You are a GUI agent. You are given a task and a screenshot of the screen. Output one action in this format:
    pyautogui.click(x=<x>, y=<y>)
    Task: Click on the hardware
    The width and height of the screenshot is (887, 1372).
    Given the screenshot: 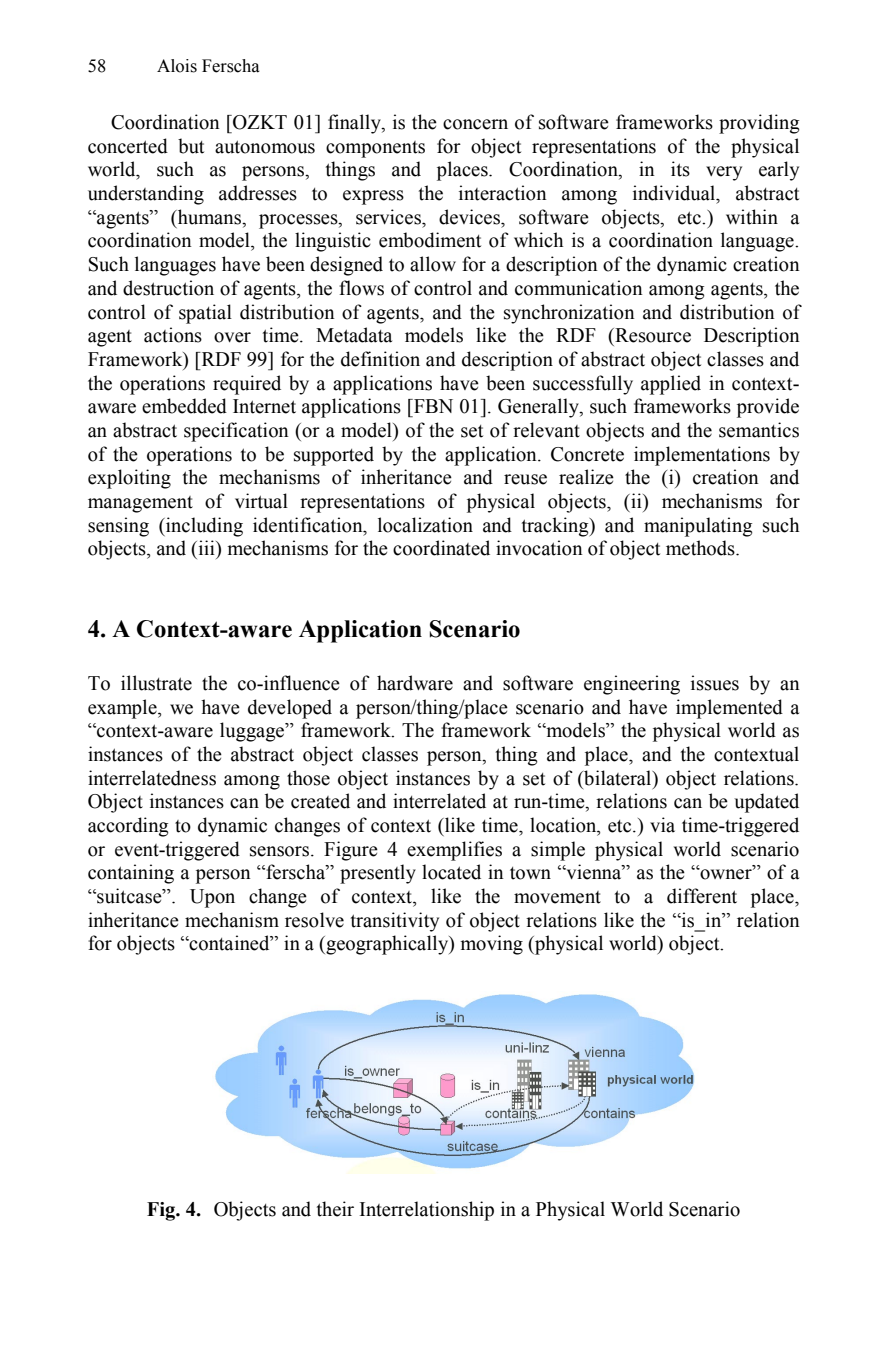 What is the action you would take?
    pyautogui.click(x=415, y=683)
